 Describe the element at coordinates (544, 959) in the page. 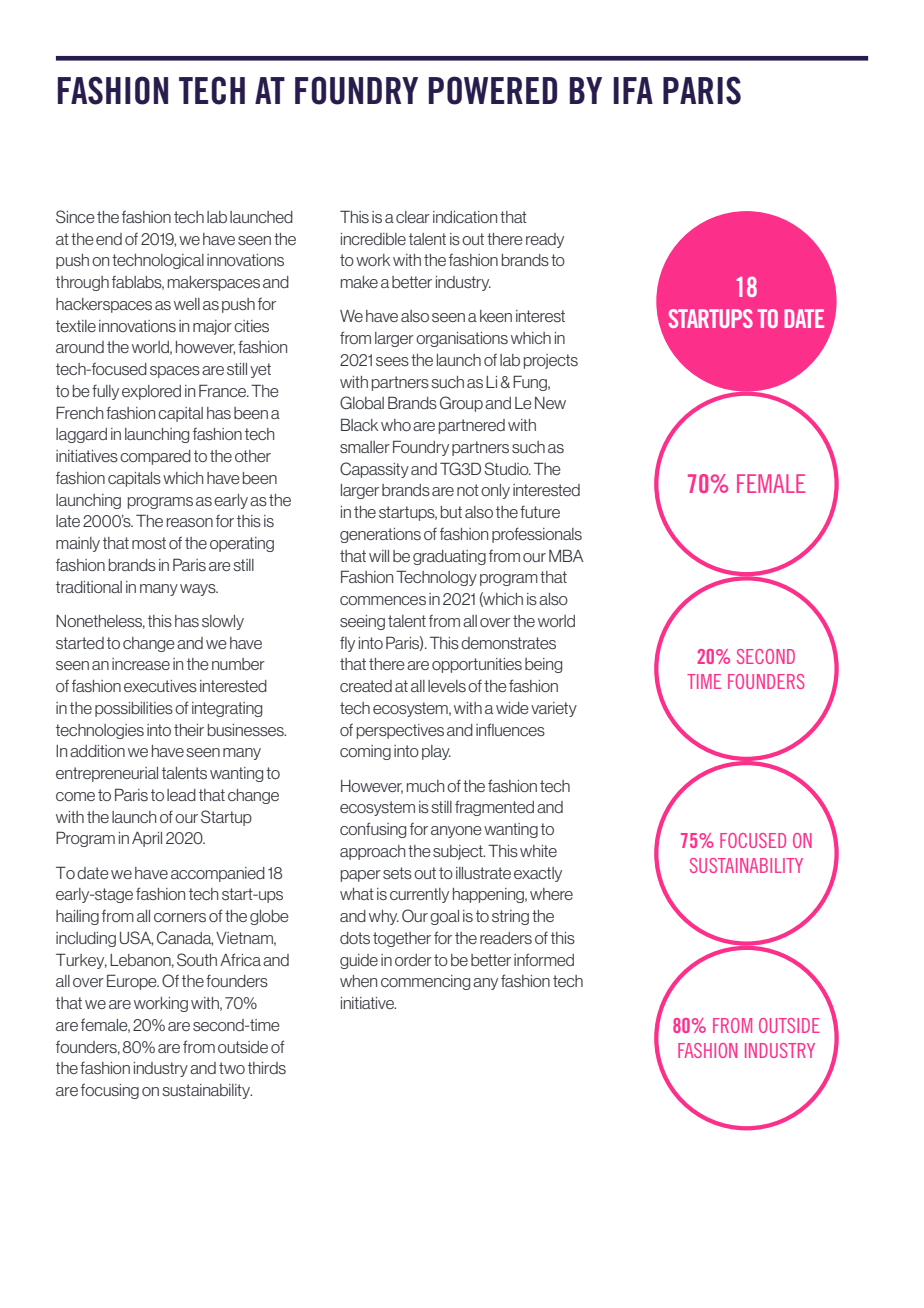

I see `informed` at that location.
